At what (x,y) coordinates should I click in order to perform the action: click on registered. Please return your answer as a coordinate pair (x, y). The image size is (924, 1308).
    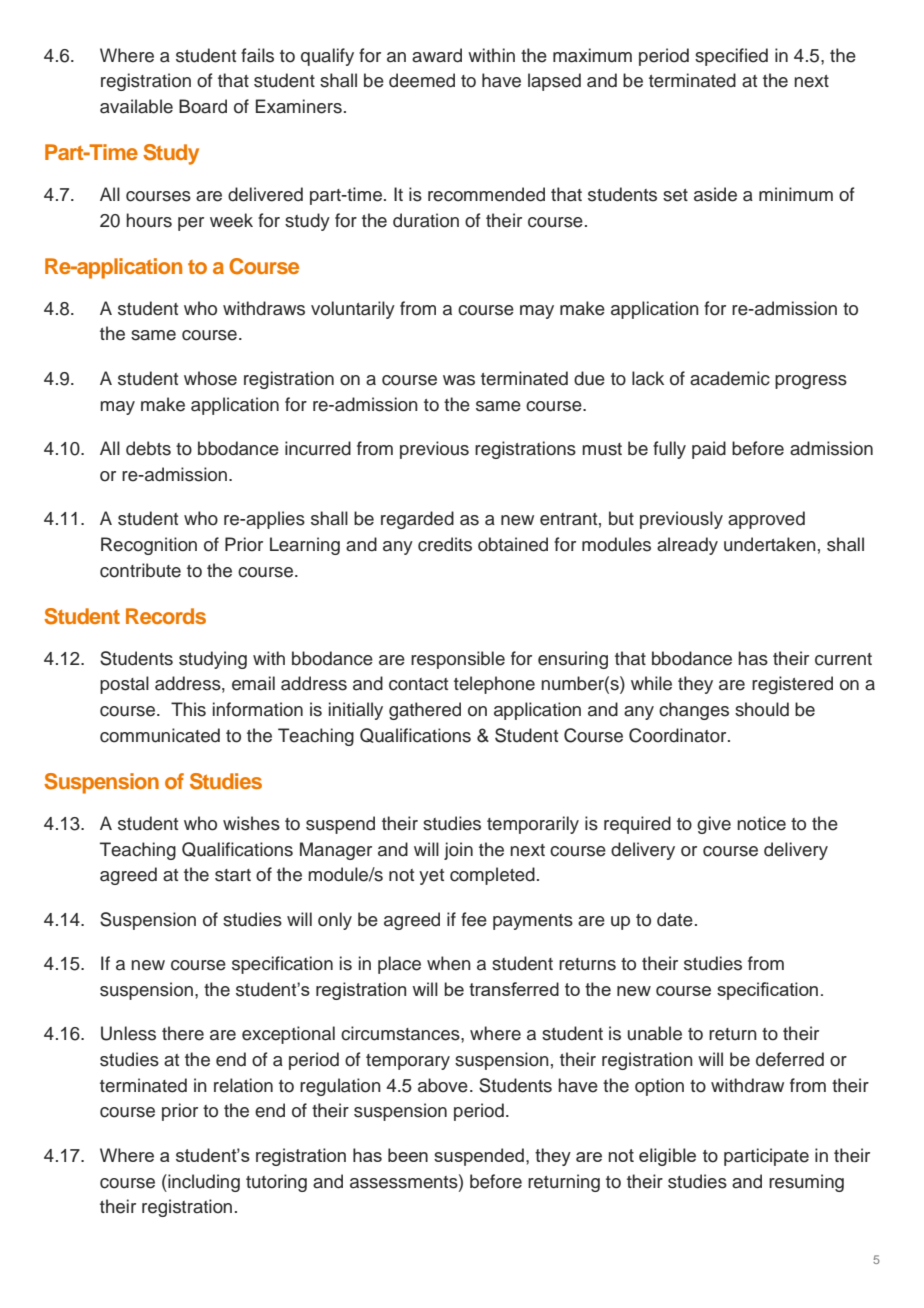
    Looking at the image, I should click on (792, 685).
